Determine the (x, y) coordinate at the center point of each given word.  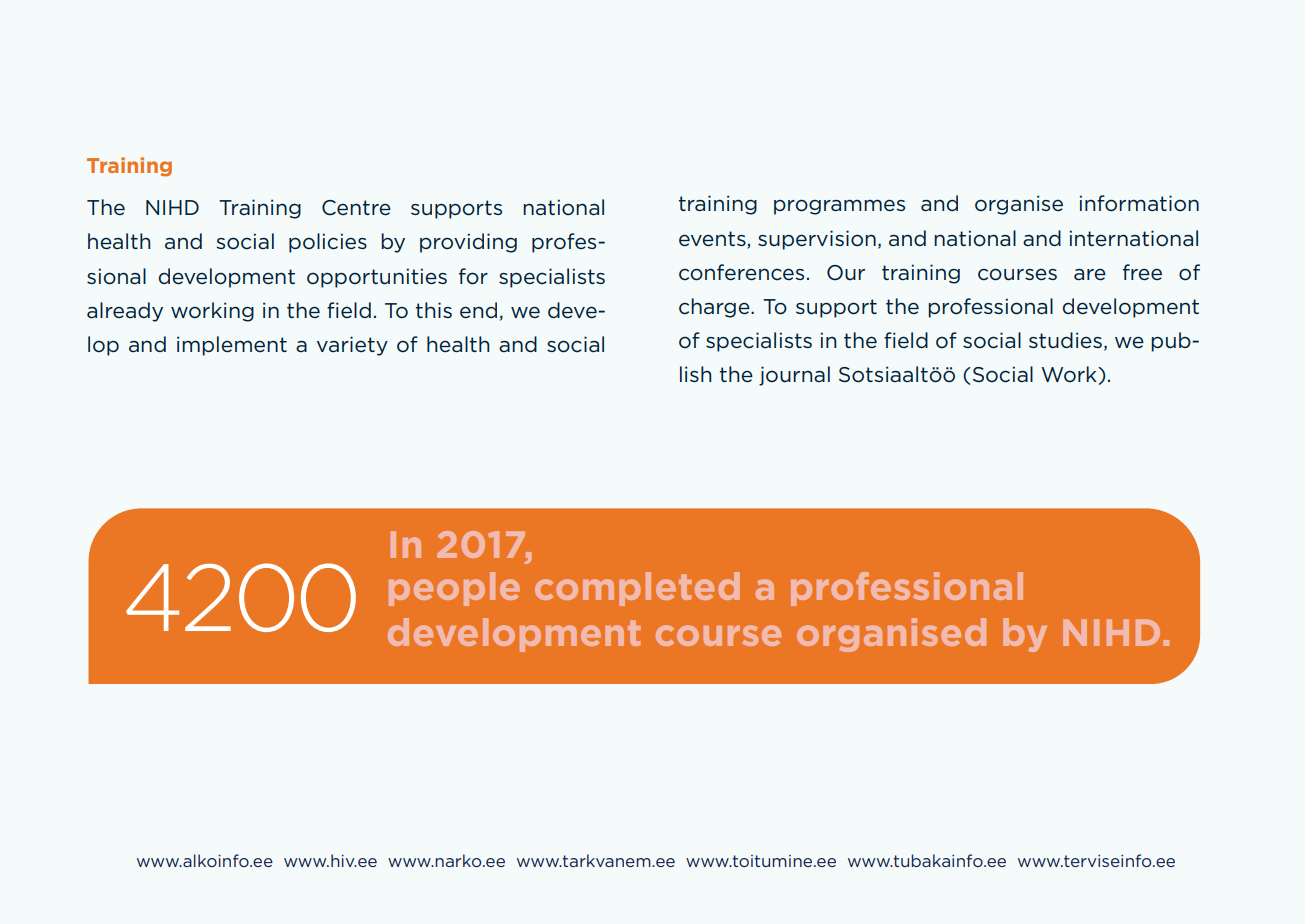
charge (715, 308)
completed (637, 589)
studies (1065, 340)
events (713, 239)
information (1139, 203)
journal (794, 376)
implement (232, 346)
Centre (356, 208)
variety (352, 346)
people (454, 589)
